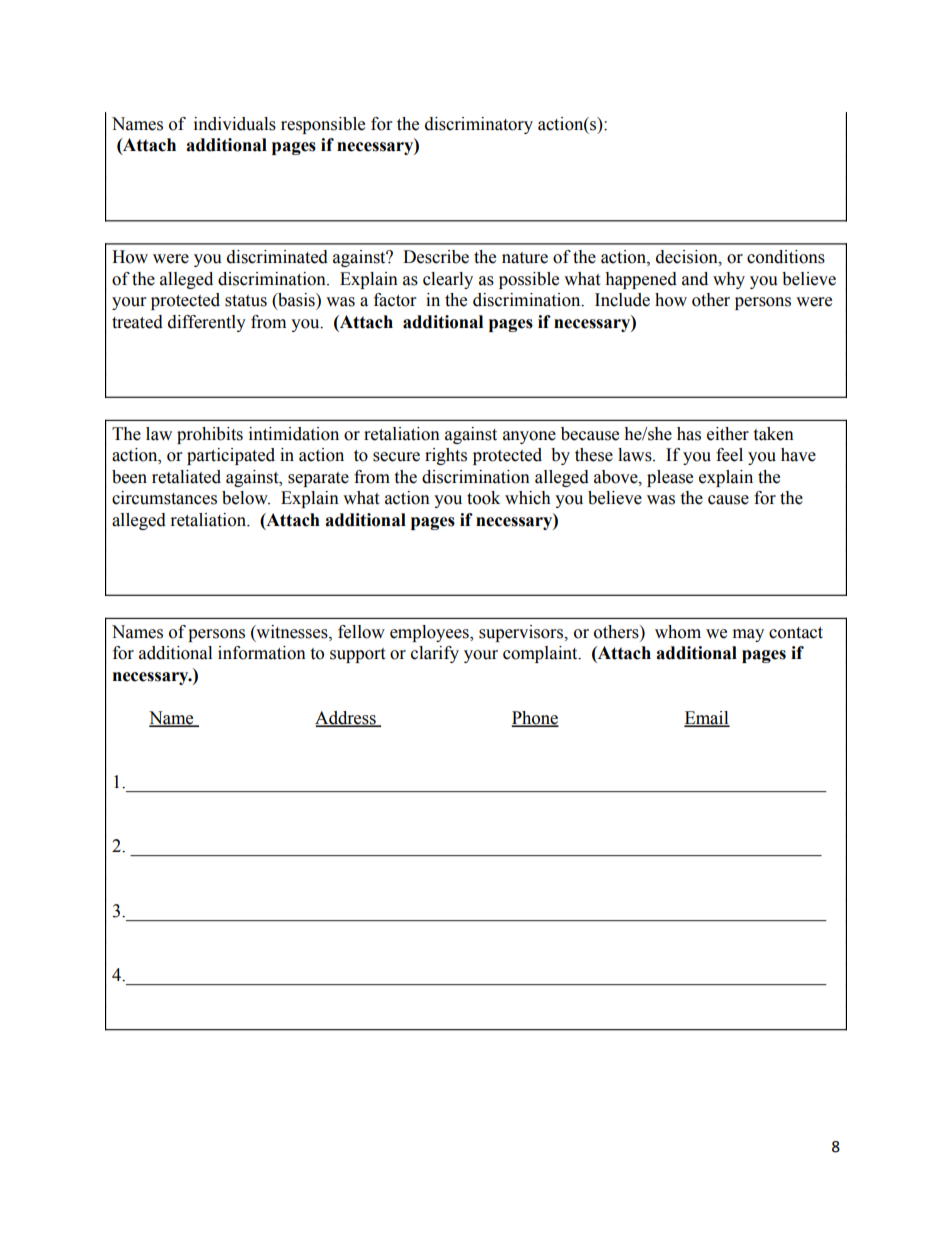 The height and width of the screenshot is (1233, 952). What do you see at coordinates (678, 632) in the screenshot?
I see `whom` at bounding box center [678, 632].
